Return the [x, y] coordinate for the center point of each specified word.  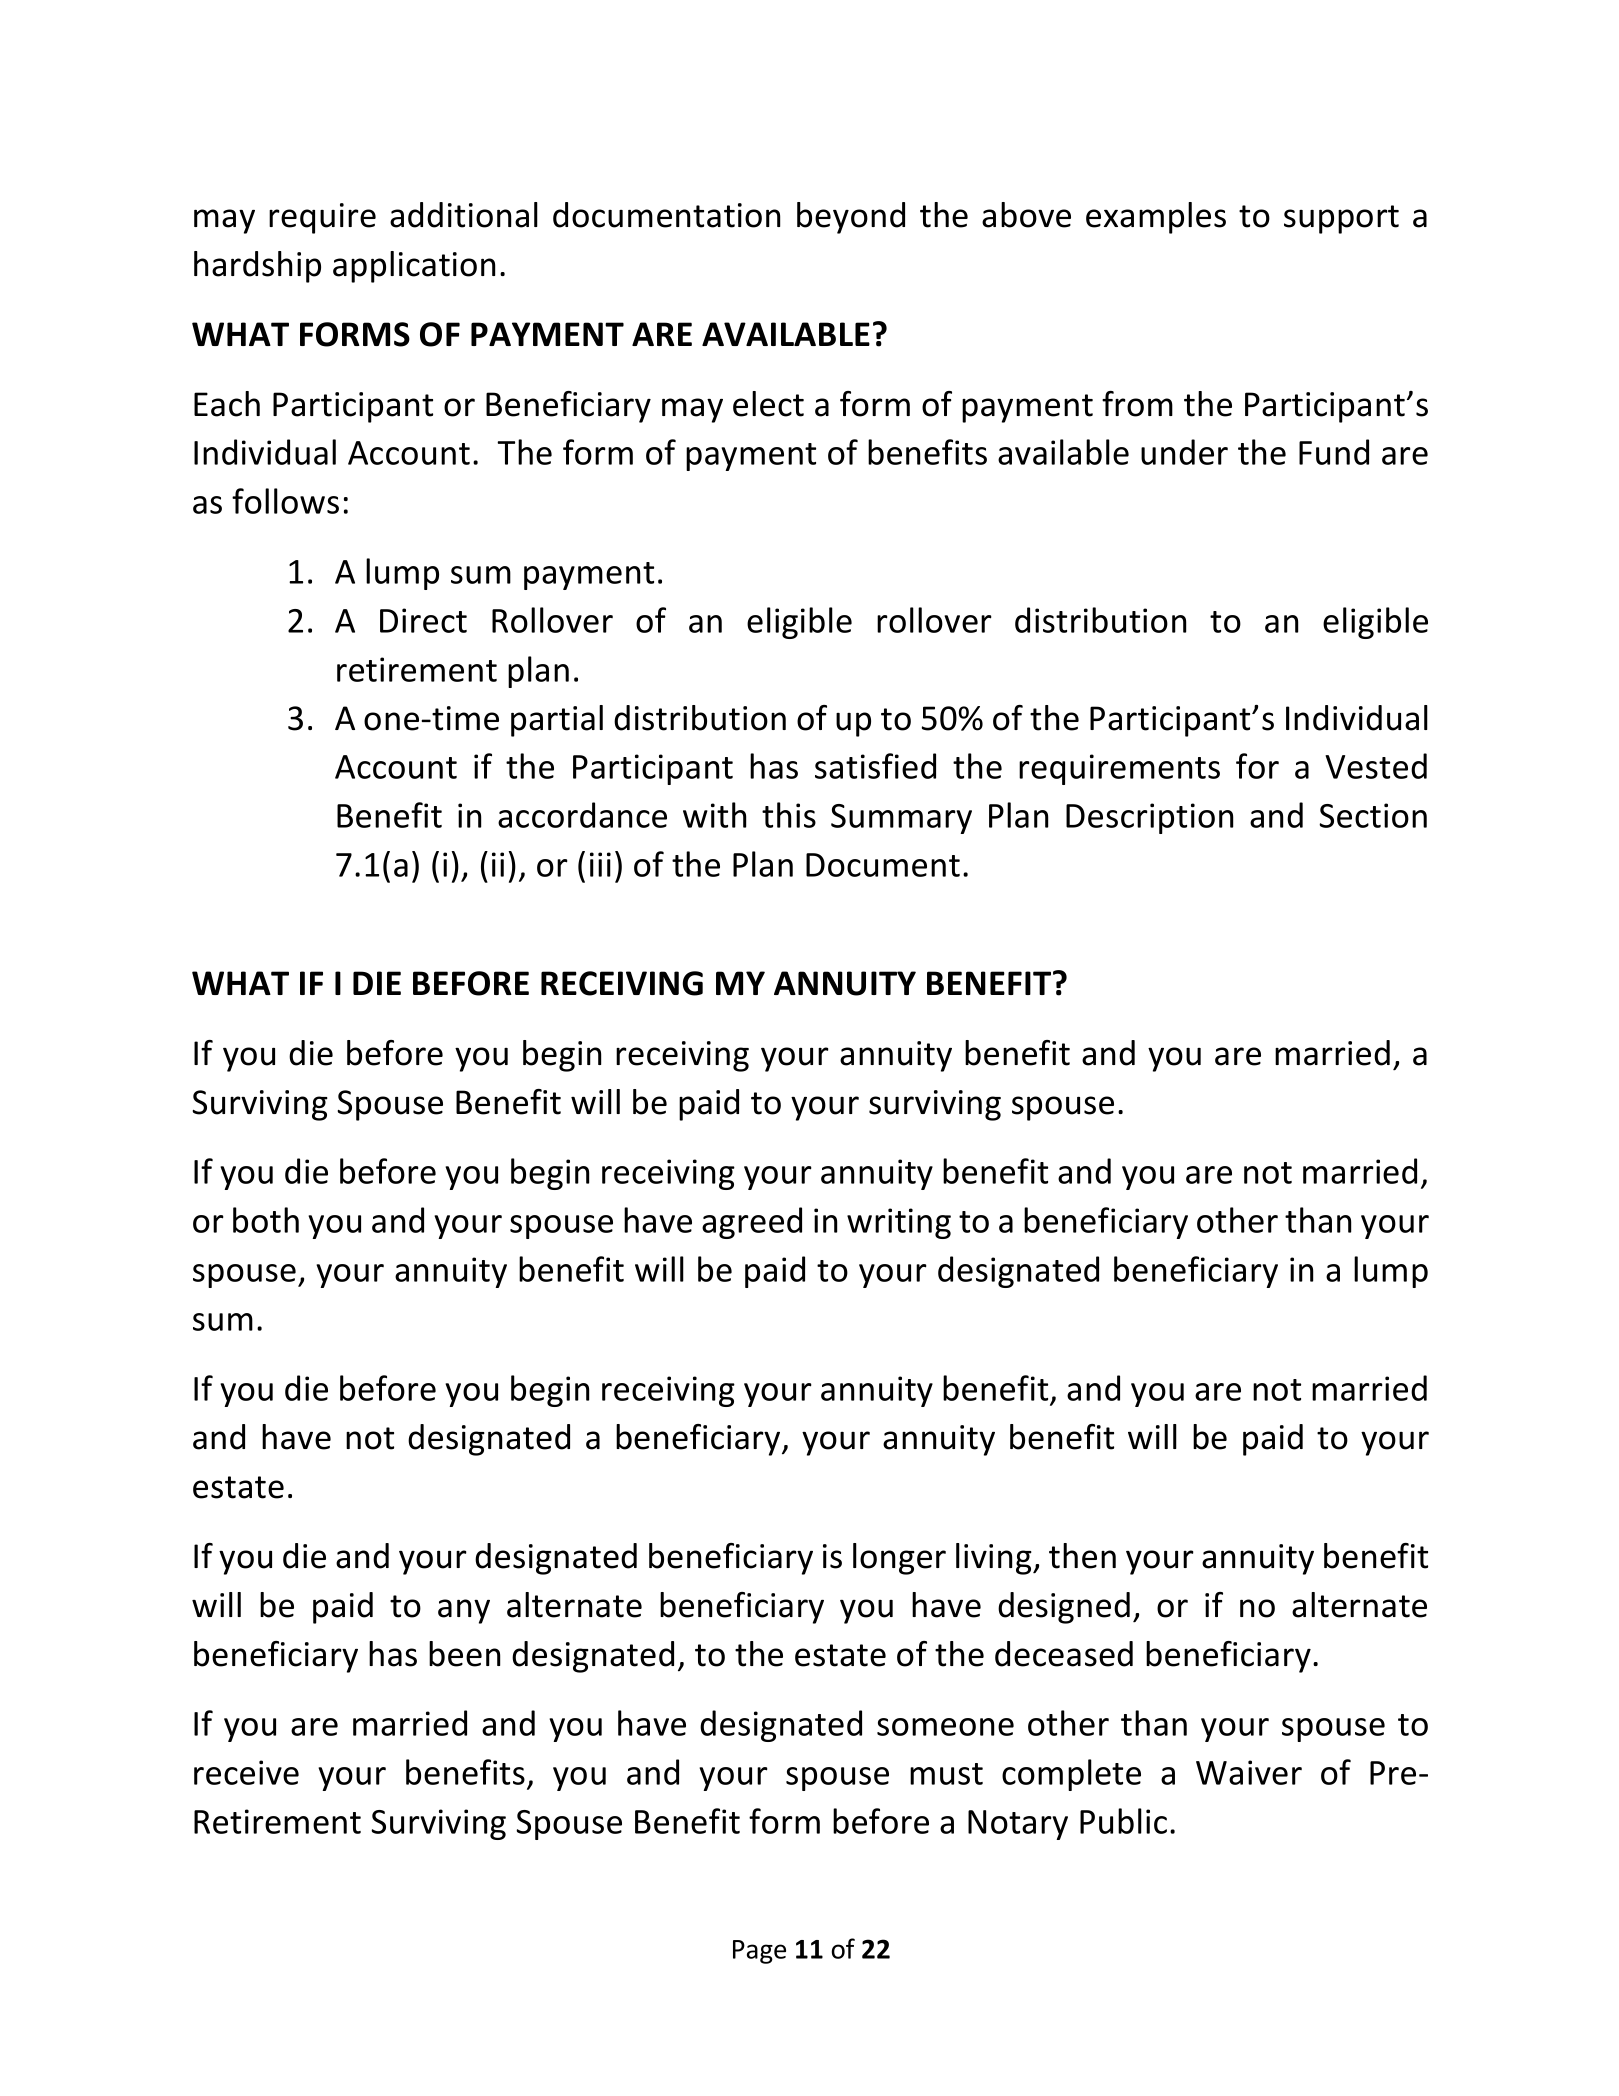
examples [1156, 218]
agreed [752, 1223]
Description [1149, 818]
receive [246, 1772]
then [1082, 1556]
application [414, 267]
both [266, 1220]
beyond [851, 218]
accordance [582, 815]
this [789, 815]
